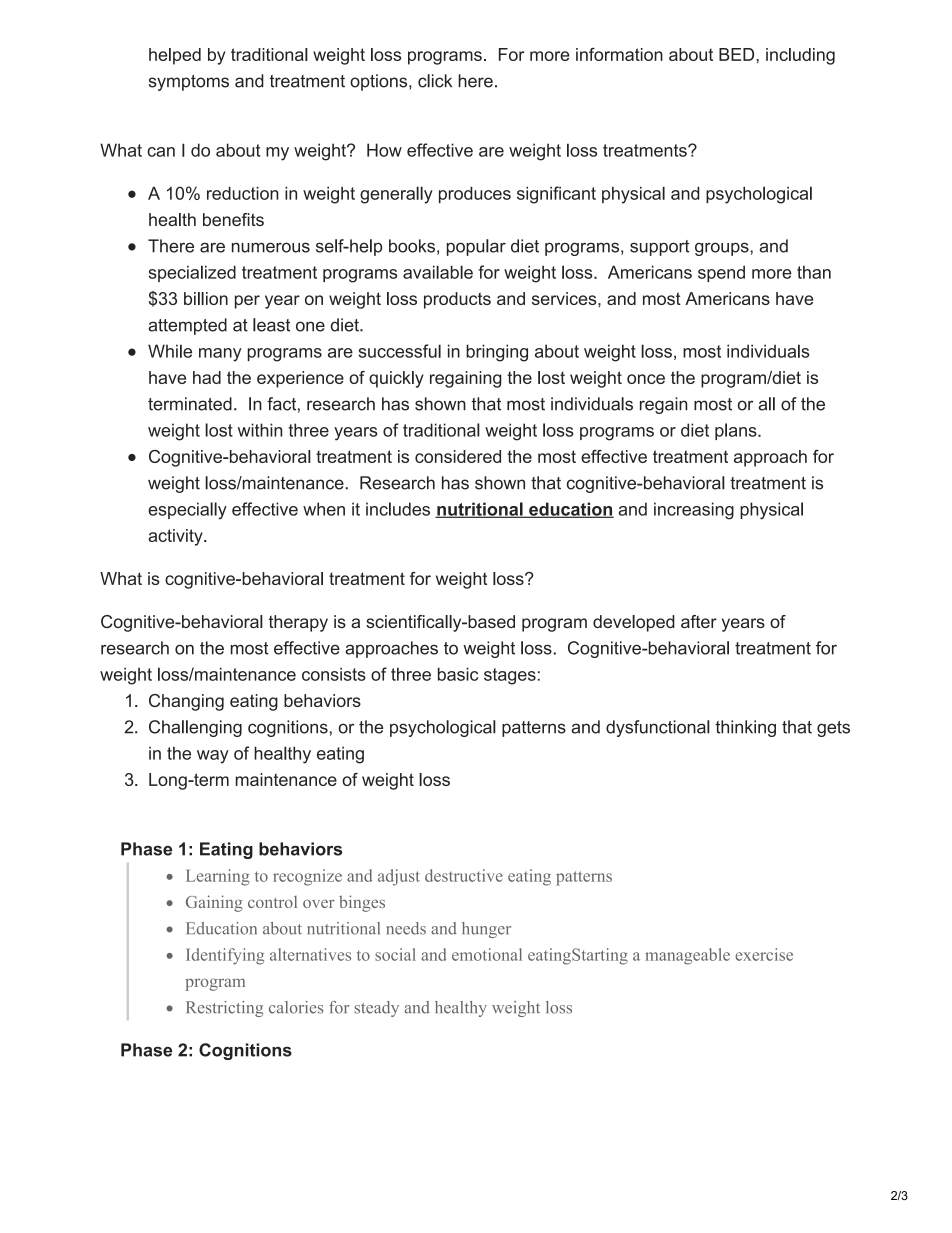 This screenshot has height=1233, width=952. Describe the element at coordinates (694, 511) in the screenshot. I see `increasing` at that location.
